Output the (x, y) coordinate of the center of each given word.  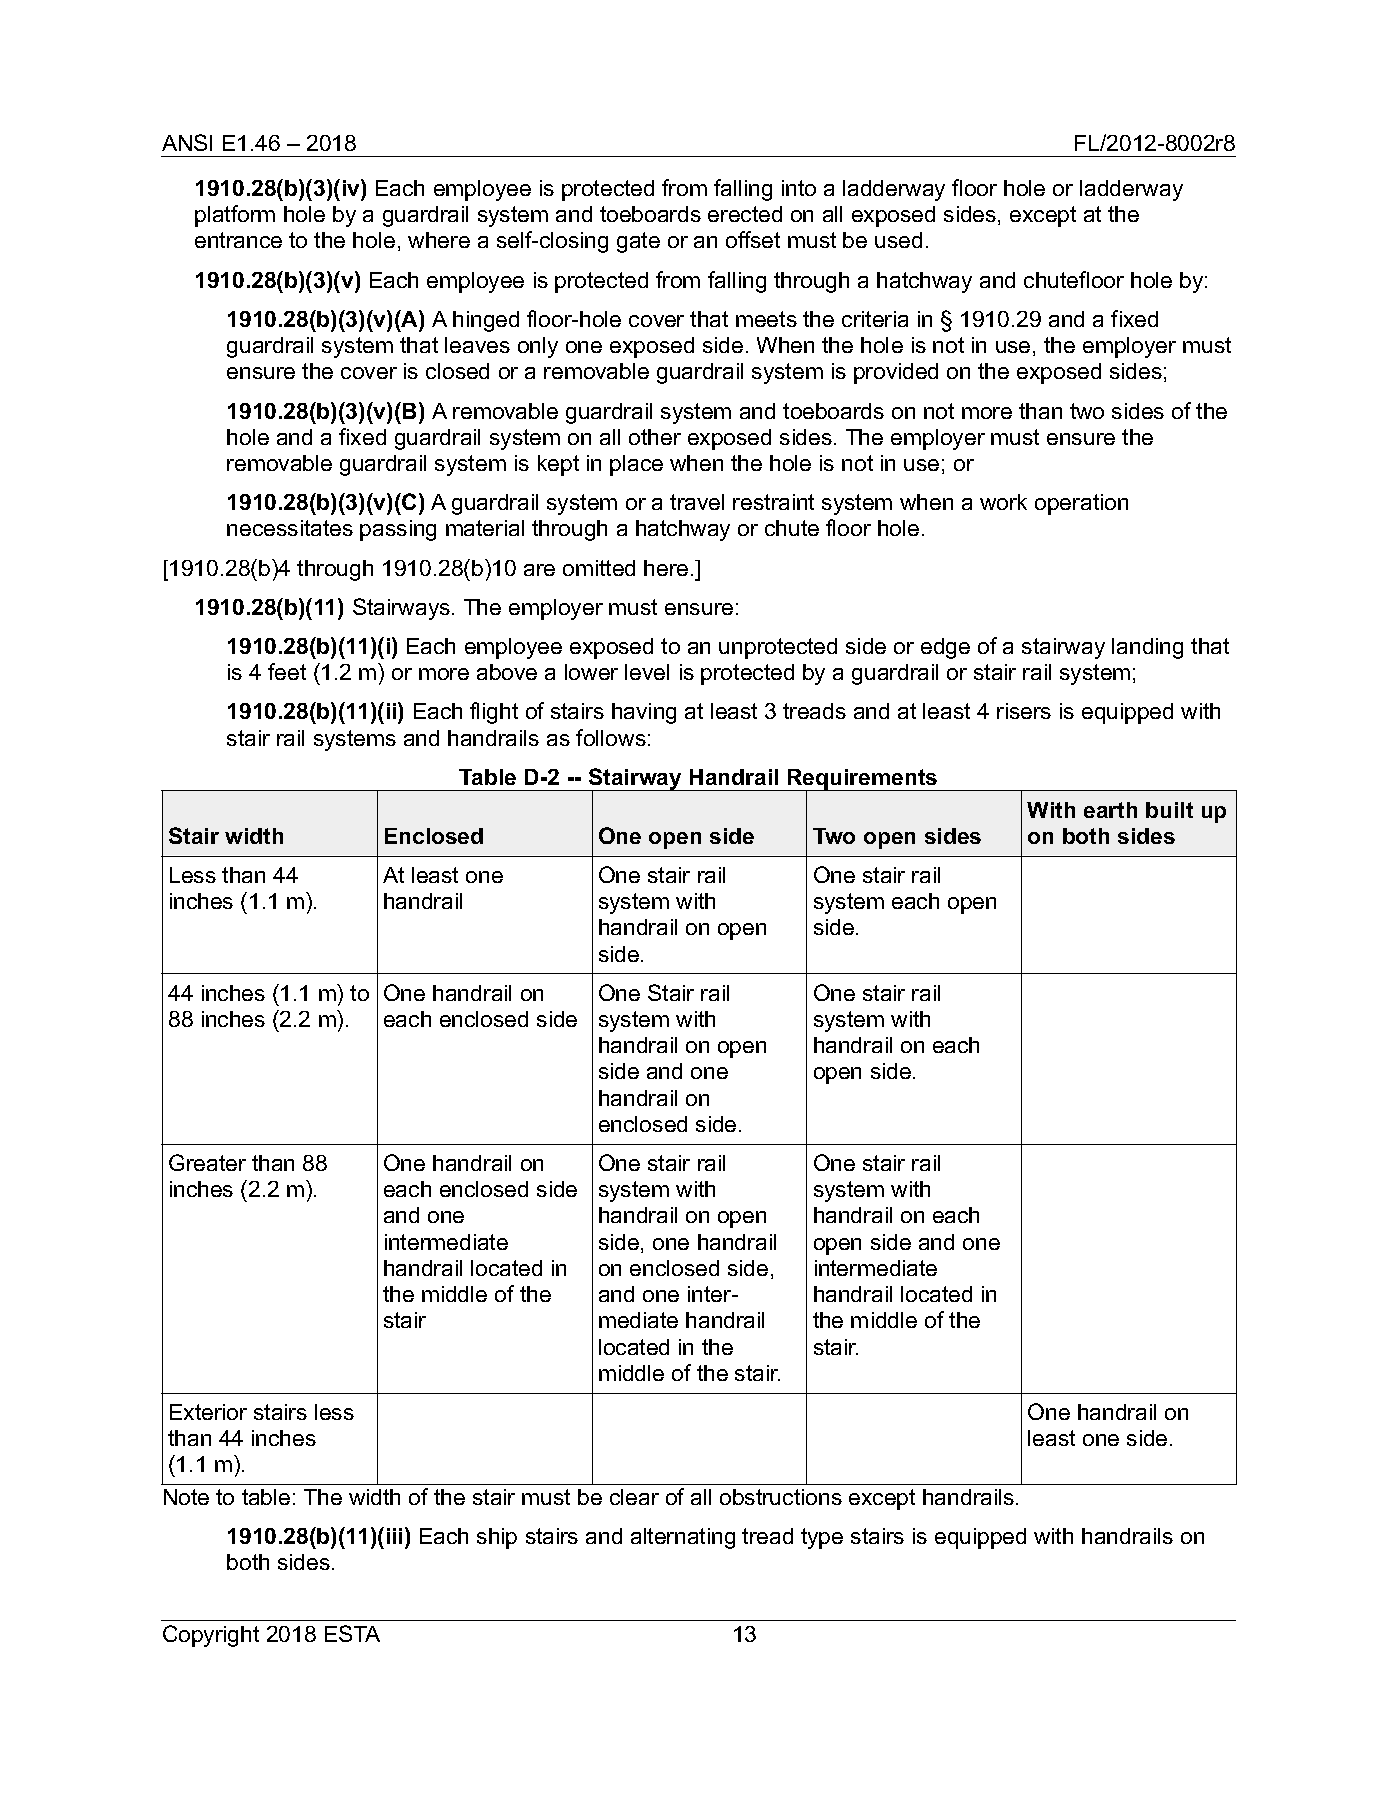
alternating (683, 1538)
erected (745, 214)
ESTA (352, 1633)
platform (235, 216)
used (898, 240)
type (822, 1538)
